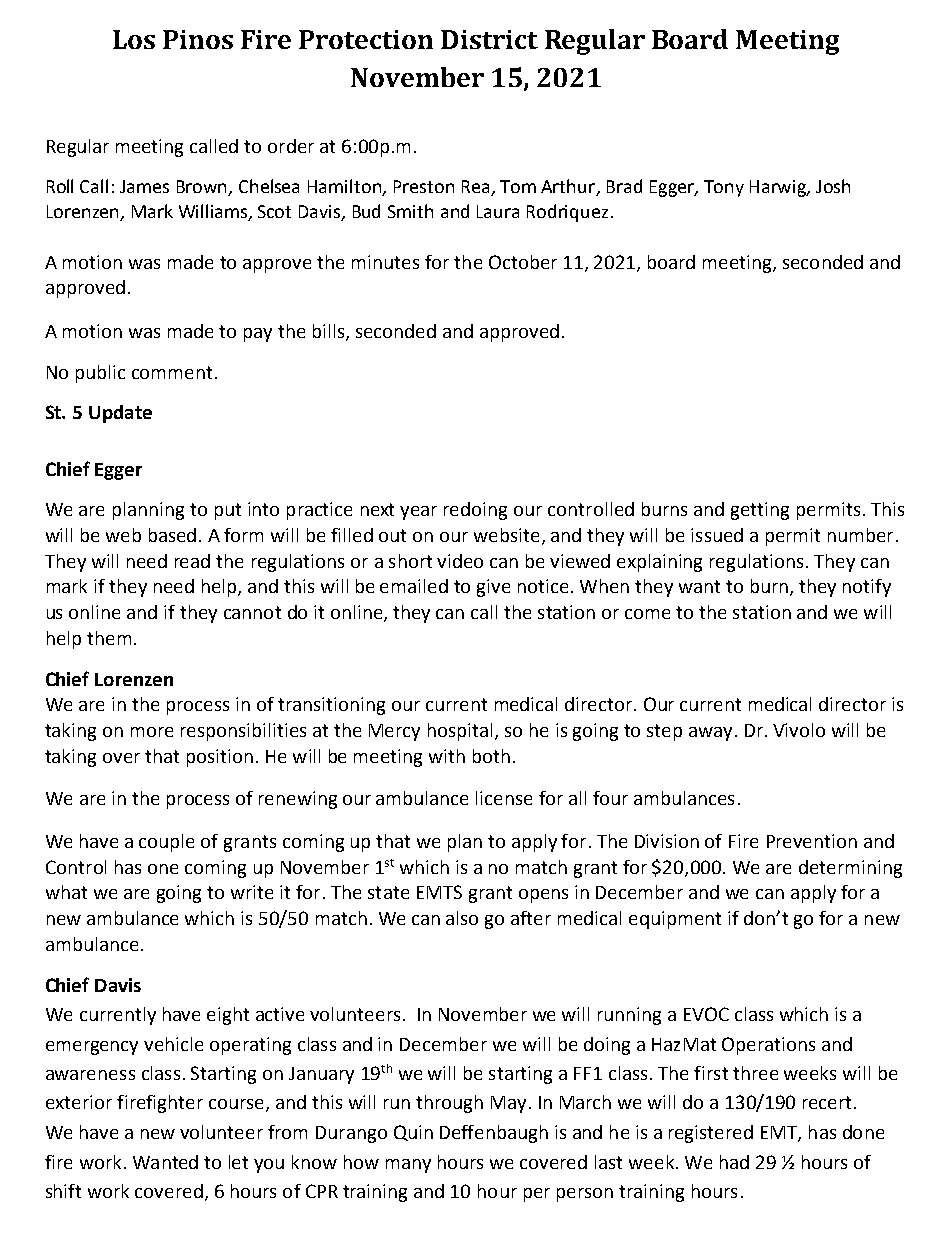 The height and width of the screenshot is (1233, 952). I want to click on give, so click(493, 588).
